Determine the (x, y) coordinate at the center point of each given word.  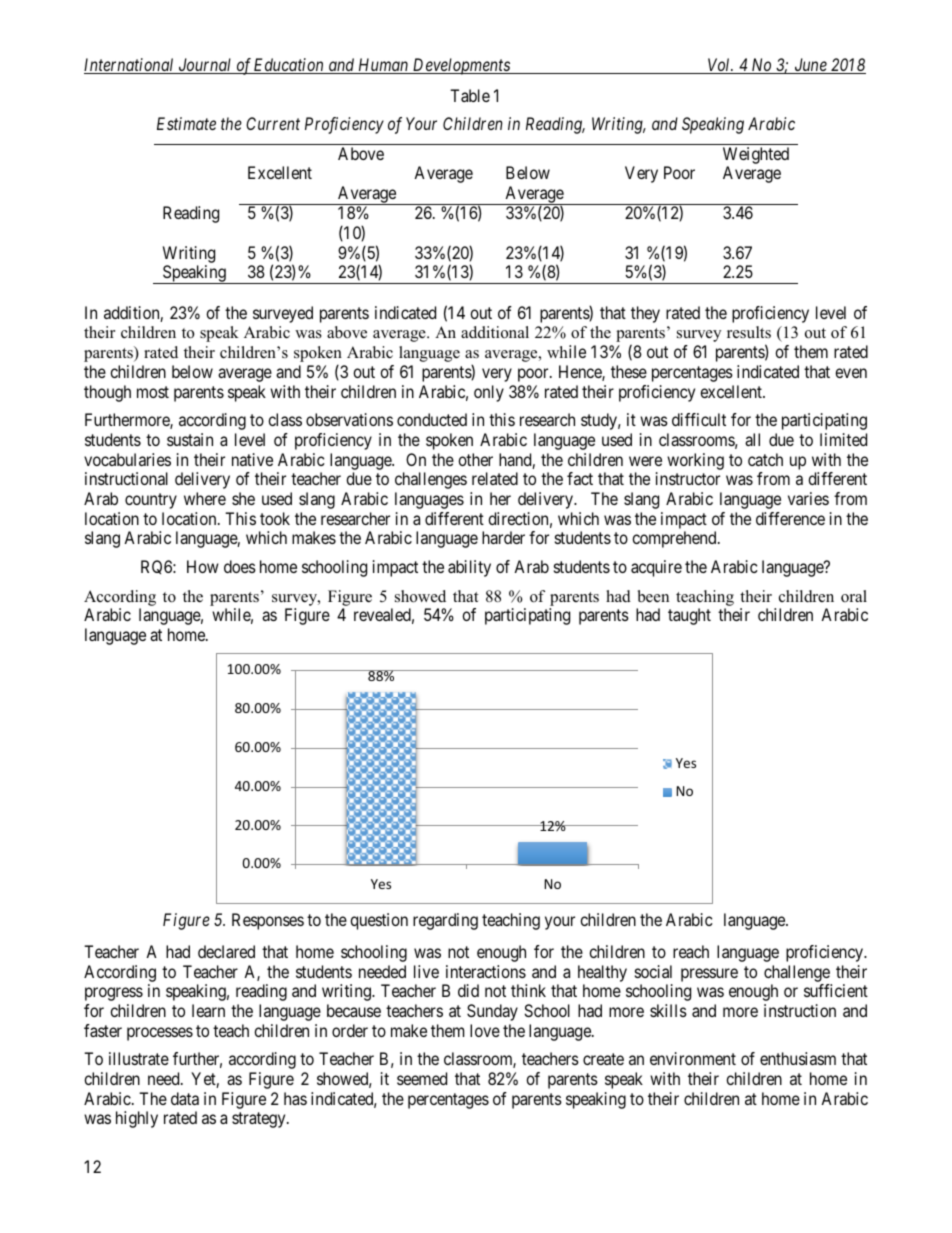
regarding (445, 921)
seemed (422, 1078)
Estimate (186, 123)
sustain (190, 439)
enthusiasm (798, 1058)
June (810, 66)
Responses (268, 921)
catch (765, 459)
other (475, 459)
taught (689, 616)
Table (470, 95)
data (185, 1098)
